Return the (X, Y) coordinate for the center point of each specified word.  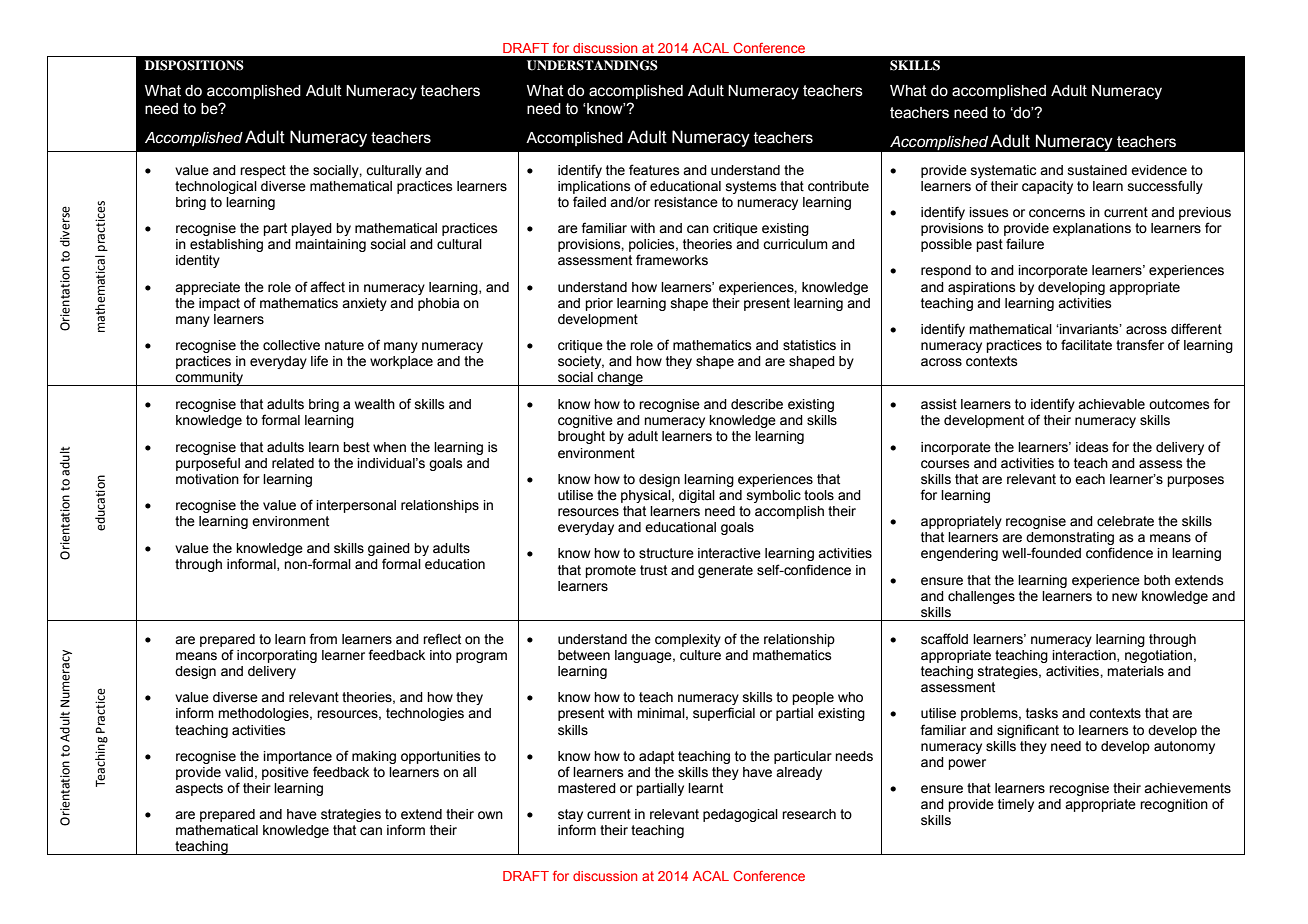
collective (291, 345)
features (654, 170)
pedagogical (740, 815)
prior (599, 304)
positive (285, 773)
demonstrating (1070, 540)
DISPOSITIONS (194, 65)
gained (389, 549)
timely (1016, 805)
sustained (1097, 170)
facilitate (1086, 345)
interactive (729, 553)
